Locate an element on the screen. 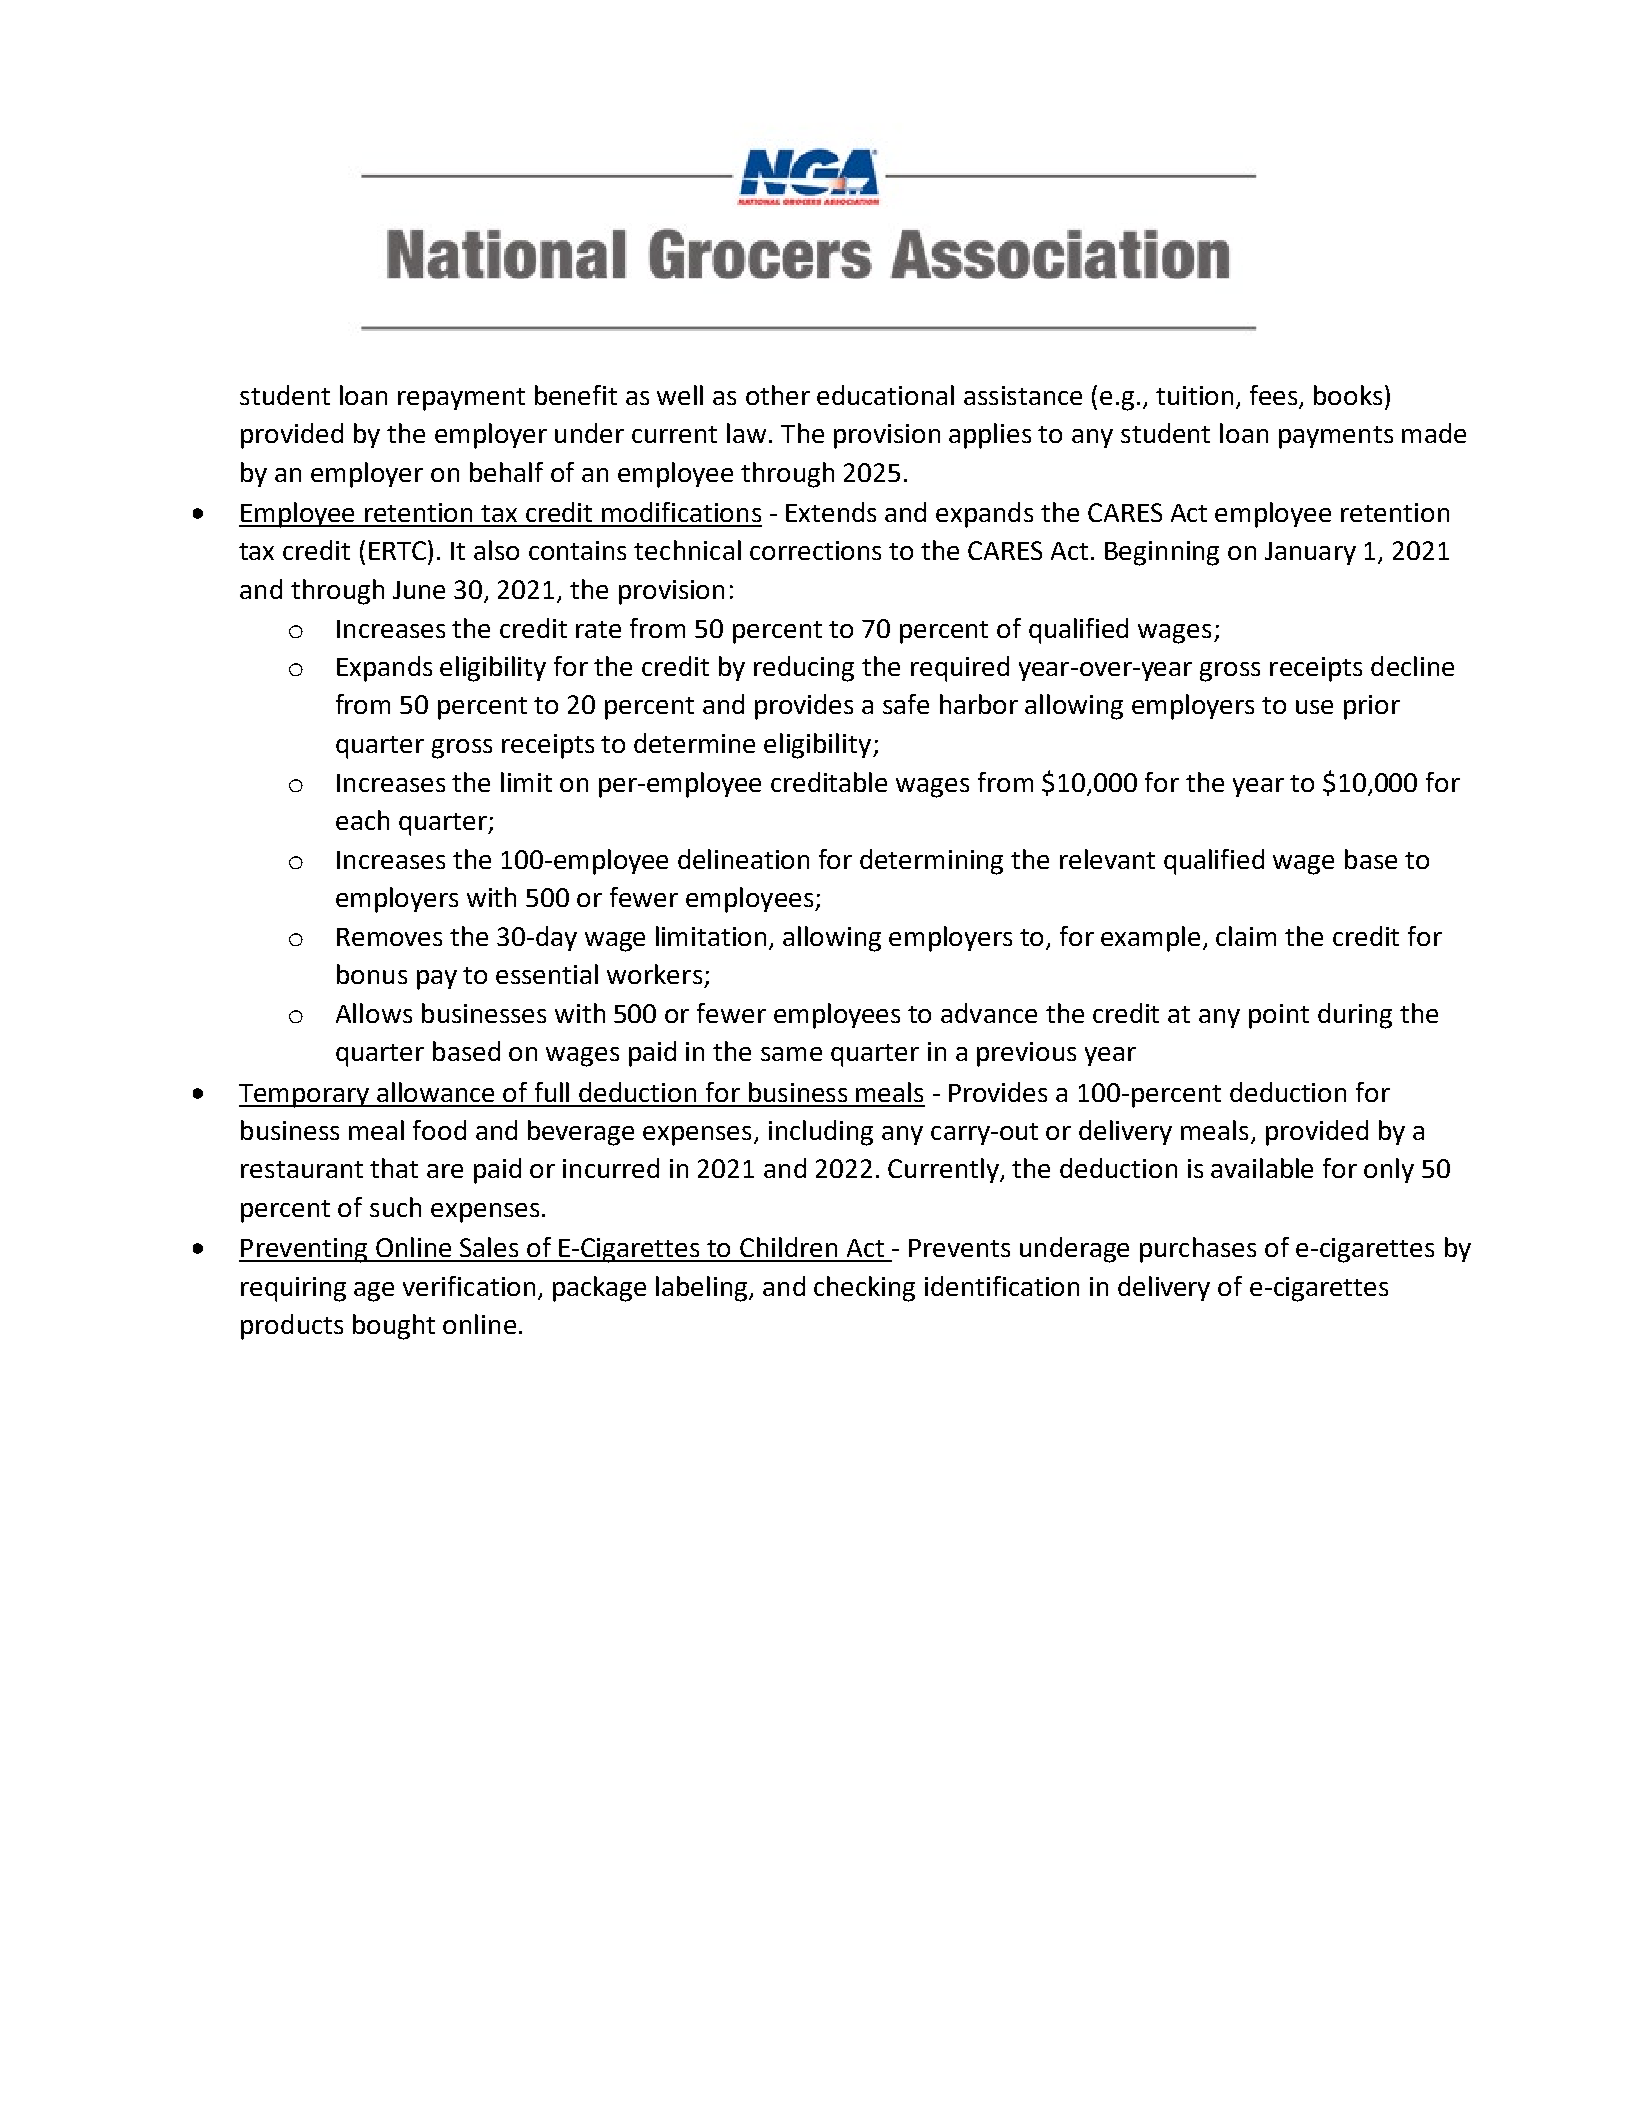 The width and height of the screenshot is (1627, 2106). educational is located at coordinates (885, 395).
